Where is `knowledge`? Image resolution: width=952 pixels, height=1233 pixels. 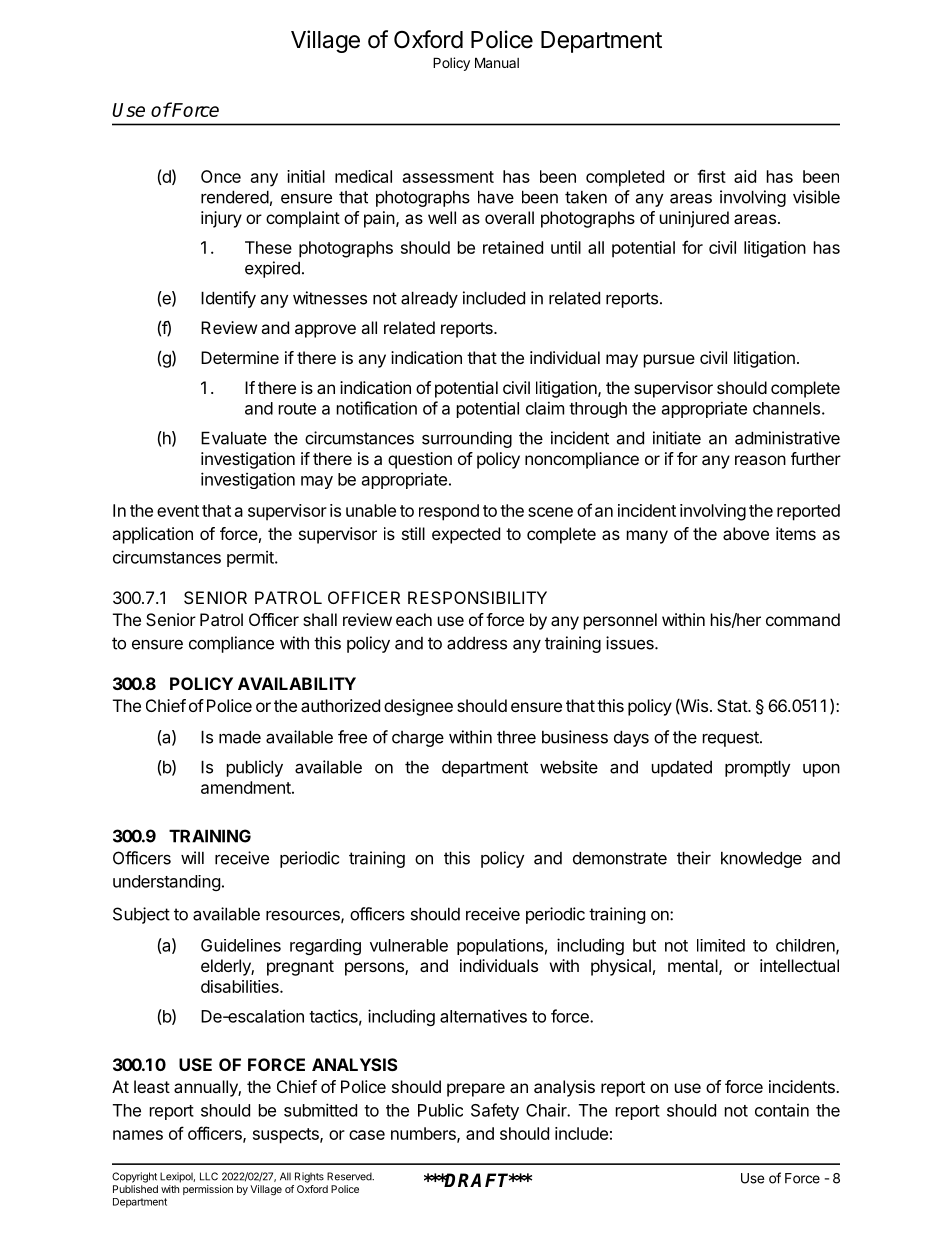
knowledge is located at coordinates (761, 859).
